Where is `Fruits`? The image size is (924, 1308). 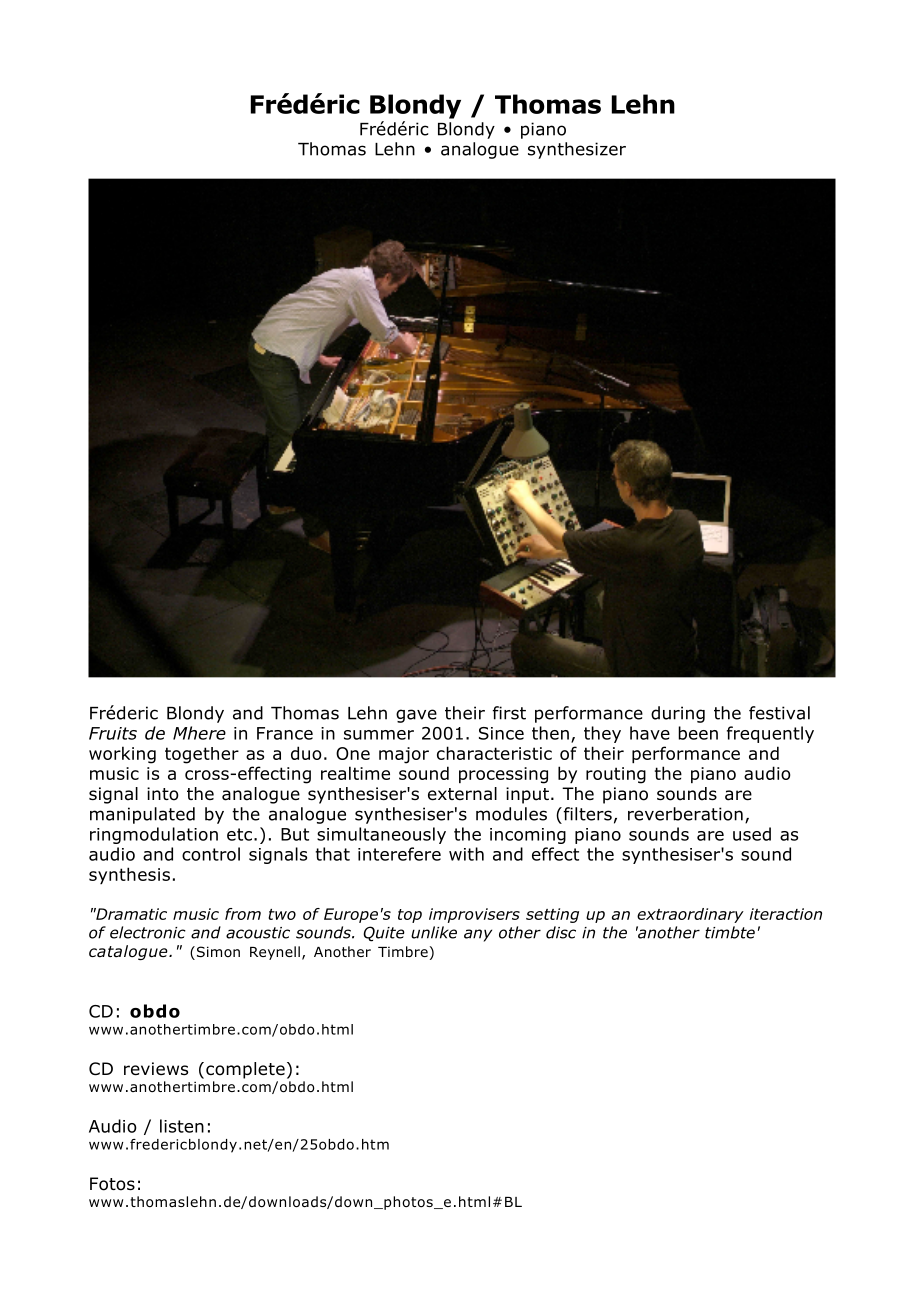
Fruits is located at coordinates (113, 733).
